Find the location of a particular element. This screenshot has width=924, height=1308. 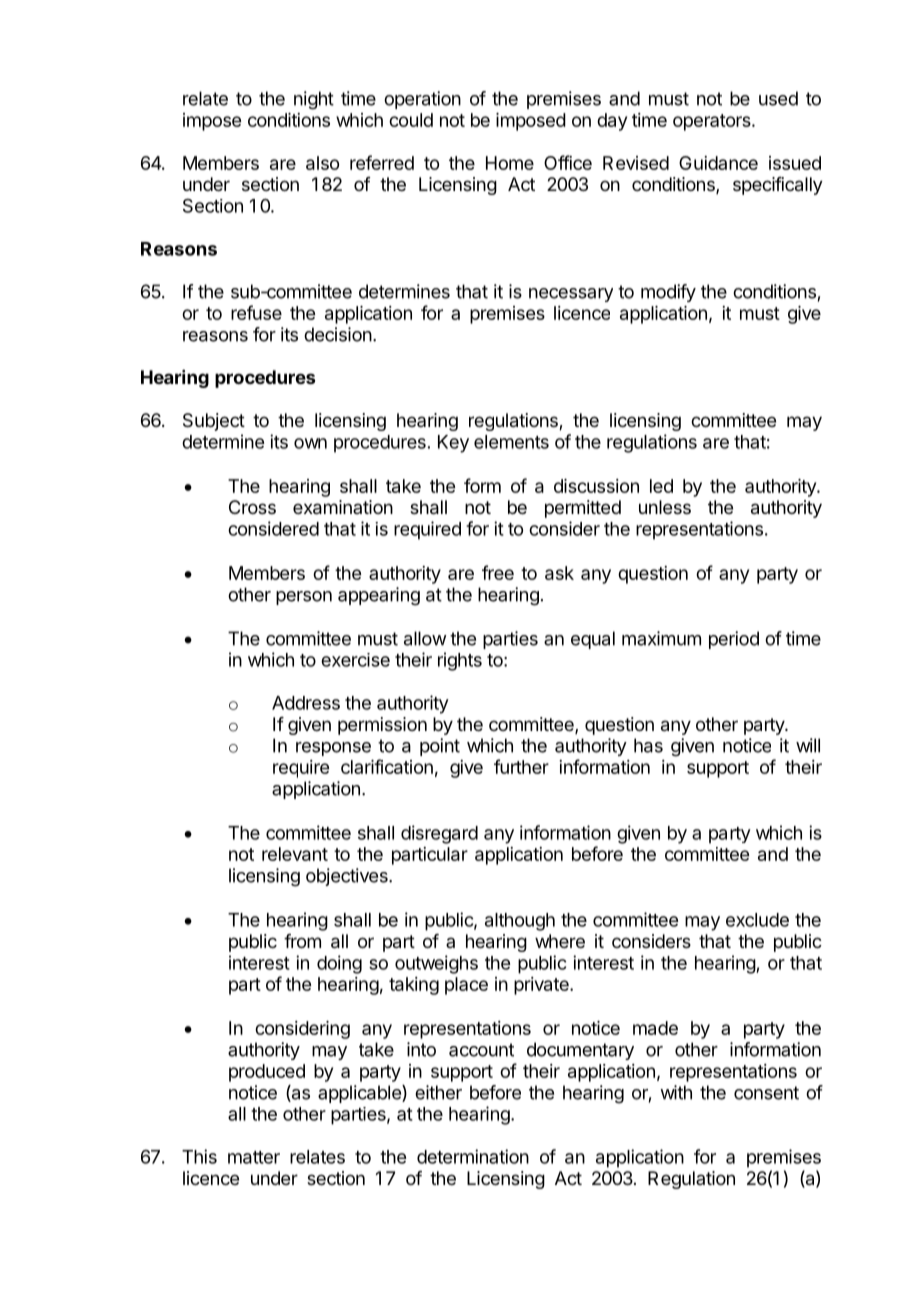

modify is located at coordinates (668, 293).
